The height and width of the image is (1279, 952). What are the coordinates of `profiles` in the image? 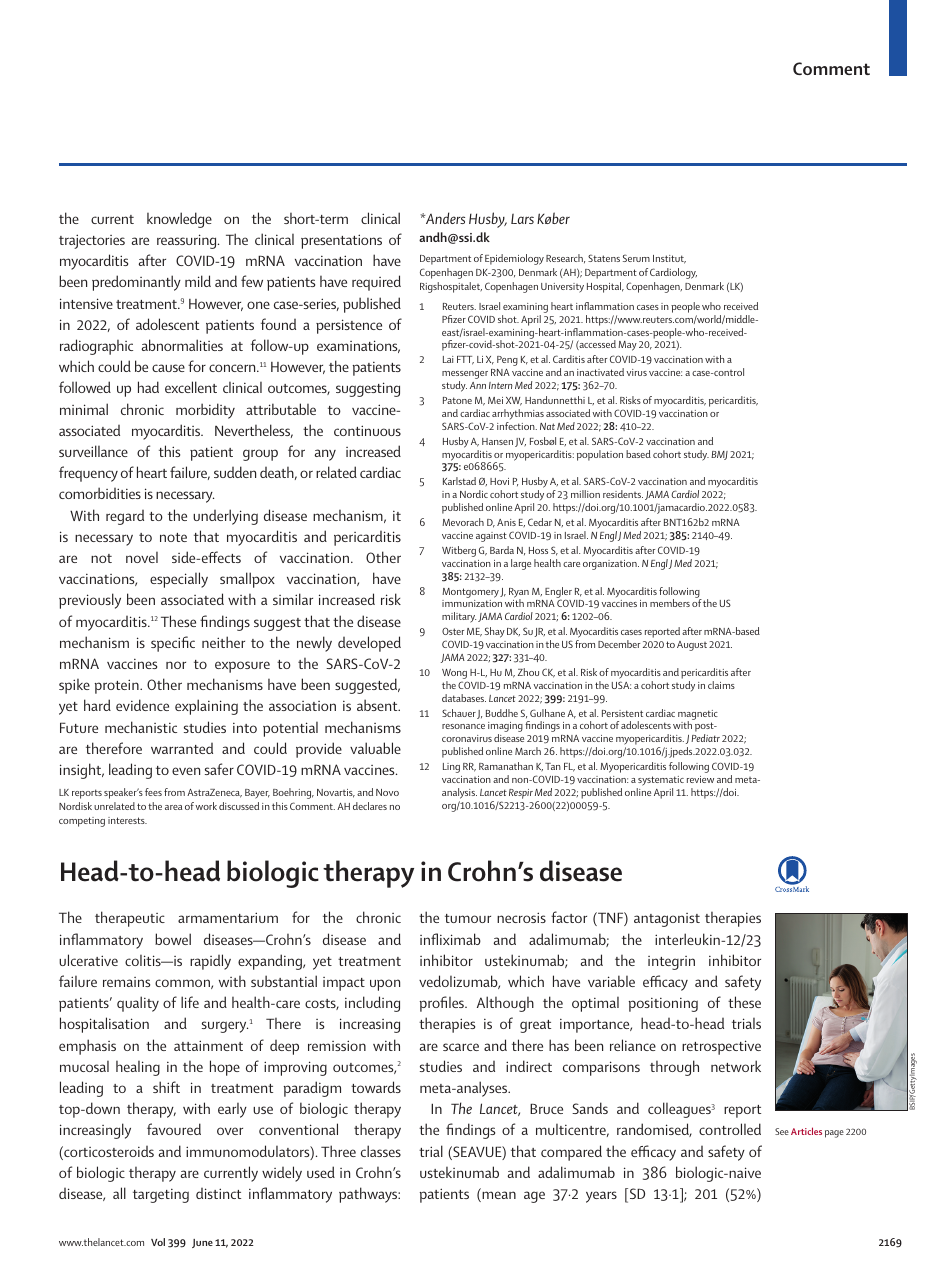 It's located at (443, 1004).
